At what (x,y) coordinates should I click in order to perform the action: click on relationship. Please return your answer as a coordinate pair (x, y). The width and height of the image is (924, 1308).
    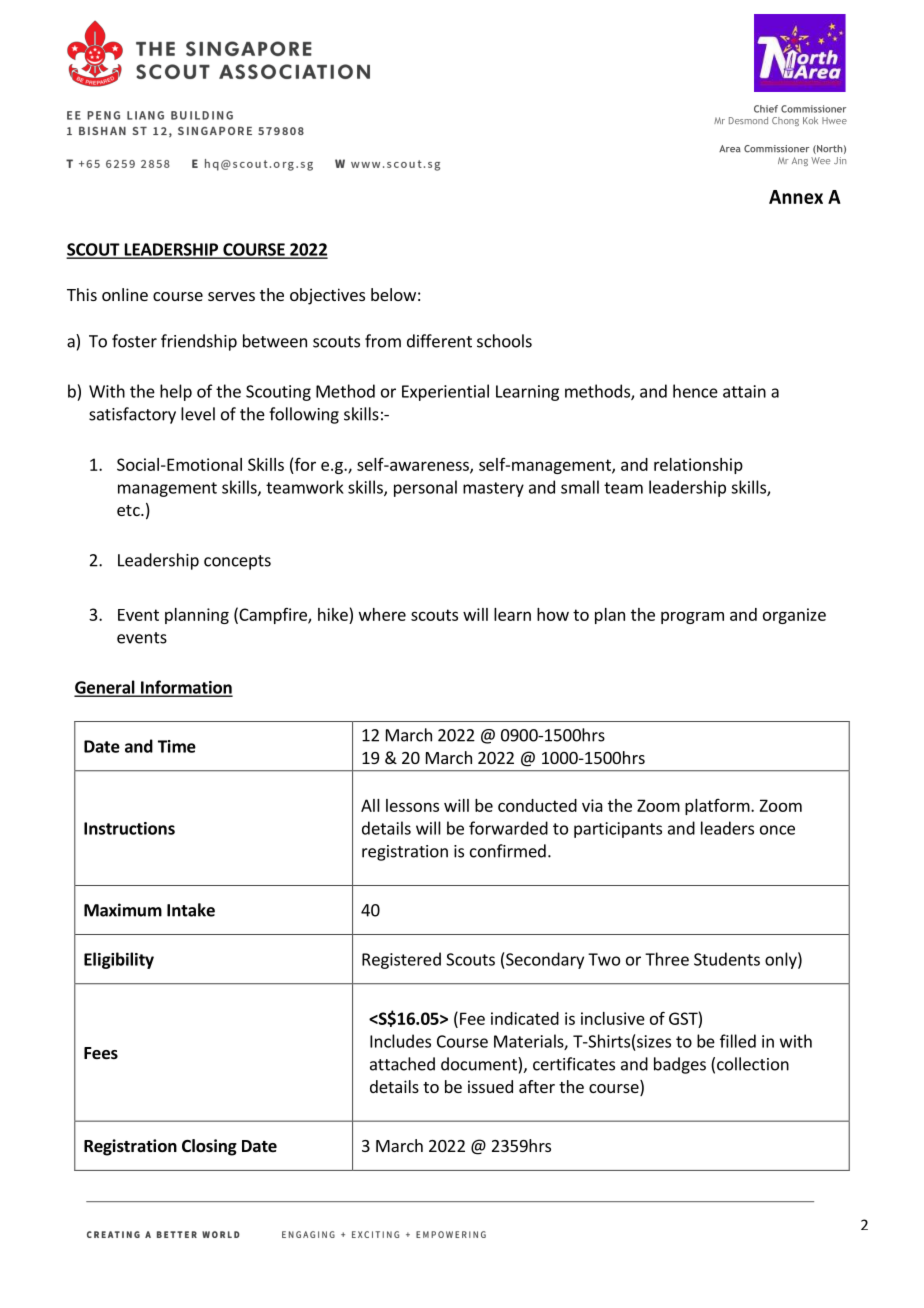
    Looking at the image, I should click on (698, 466).
